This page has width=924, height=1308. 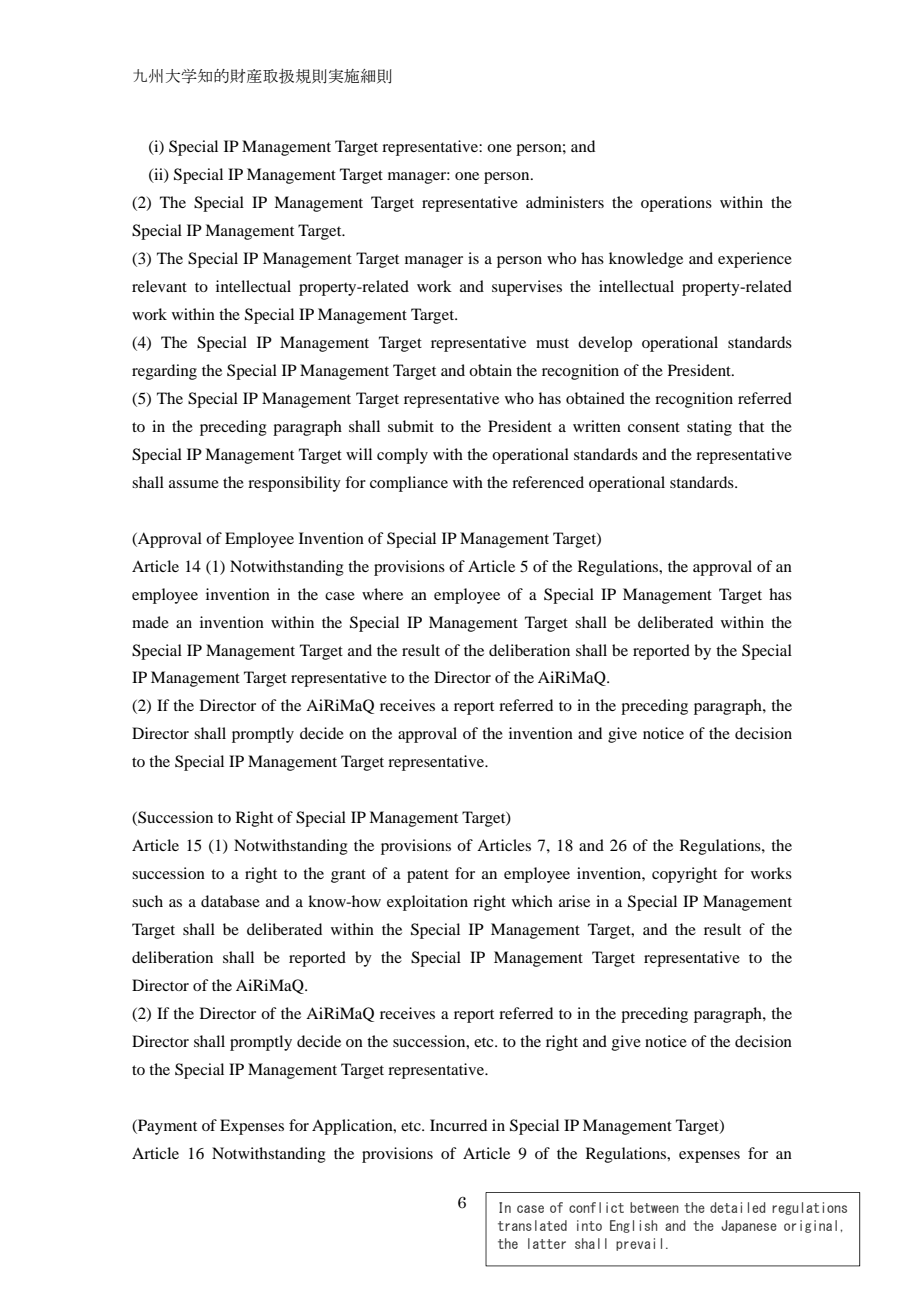 What do you see at coordinates (676, 204) in the page?
I see `operations` at bounding box center [676, 204].
